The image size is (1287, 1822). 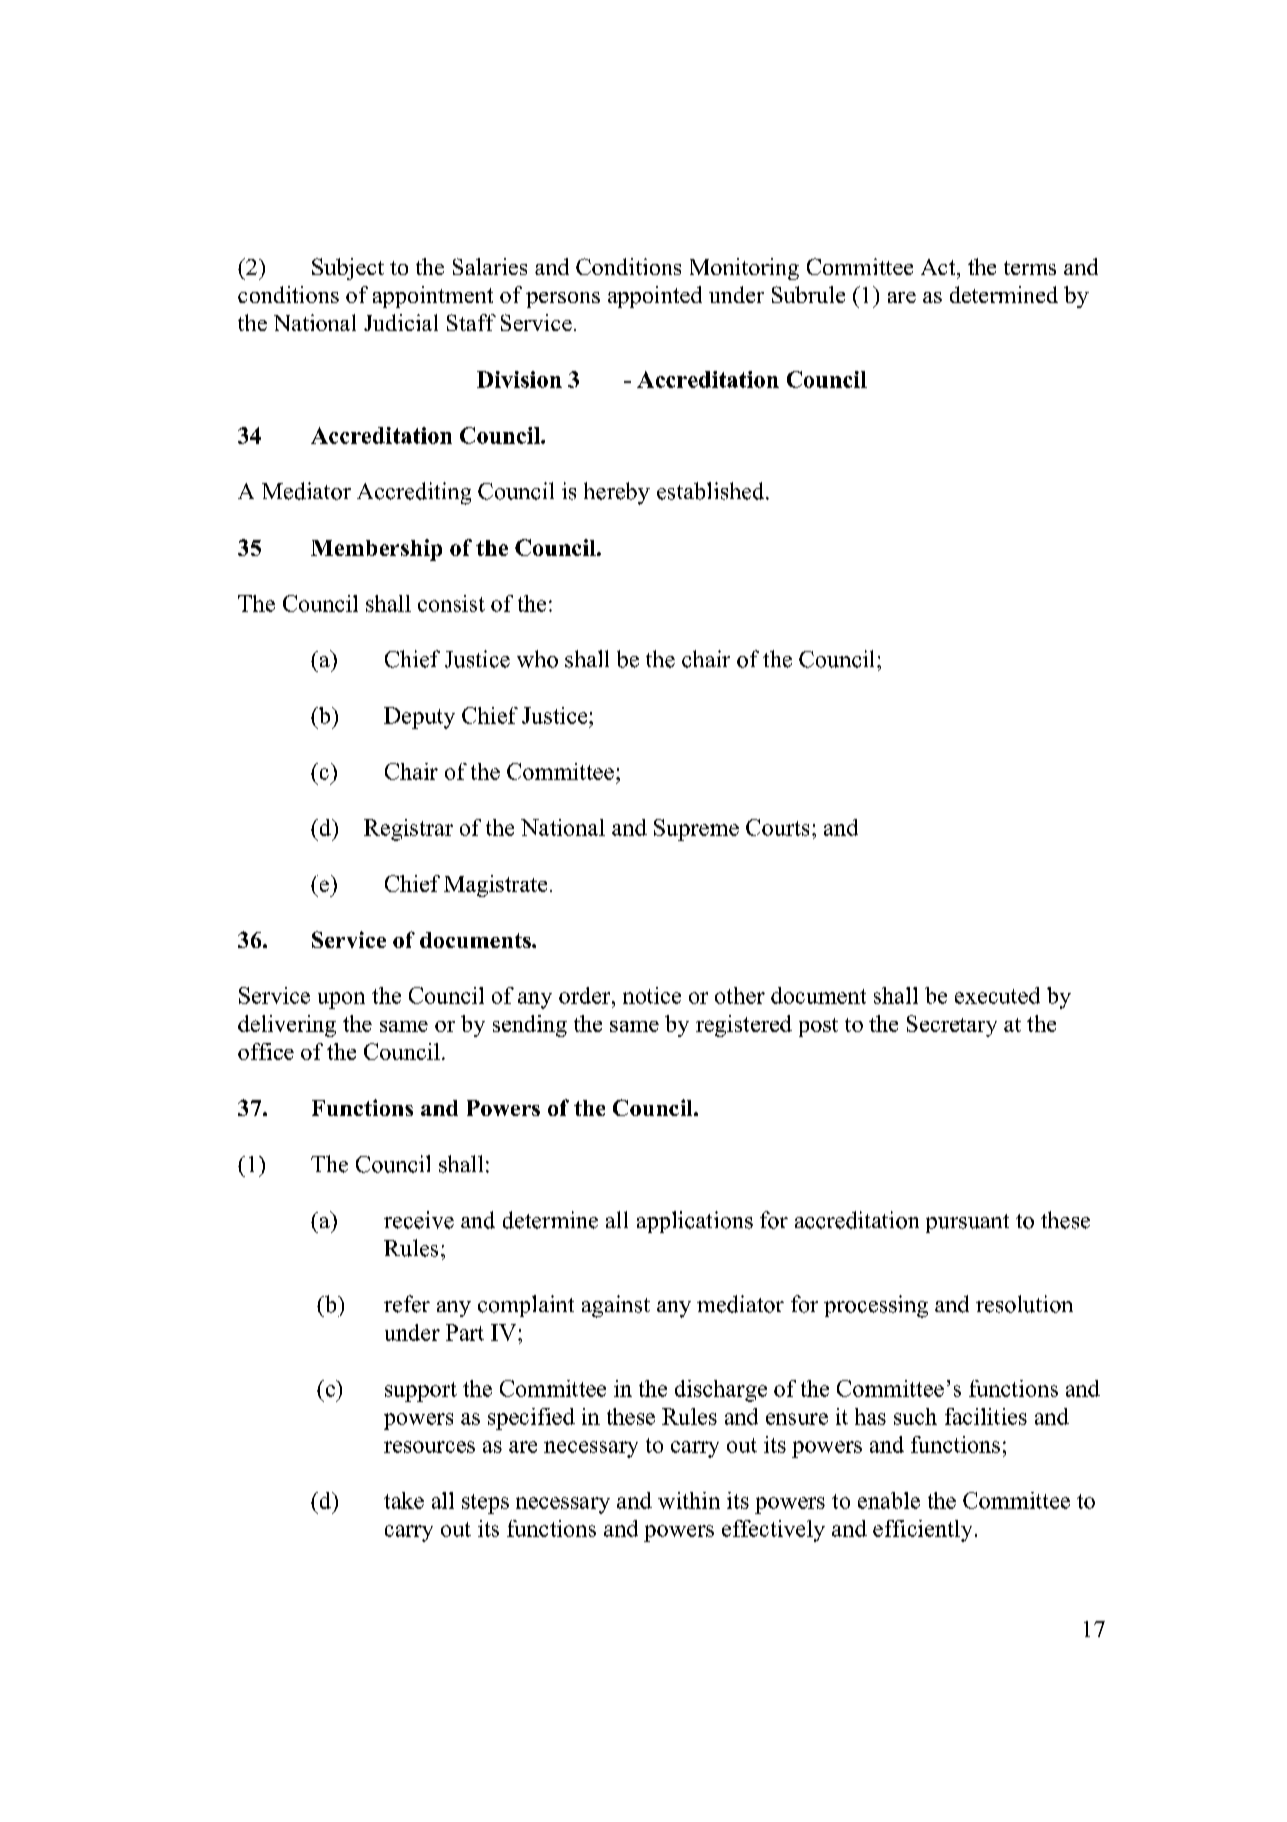 I want to click on appointed, so click(x=655, y=297).
